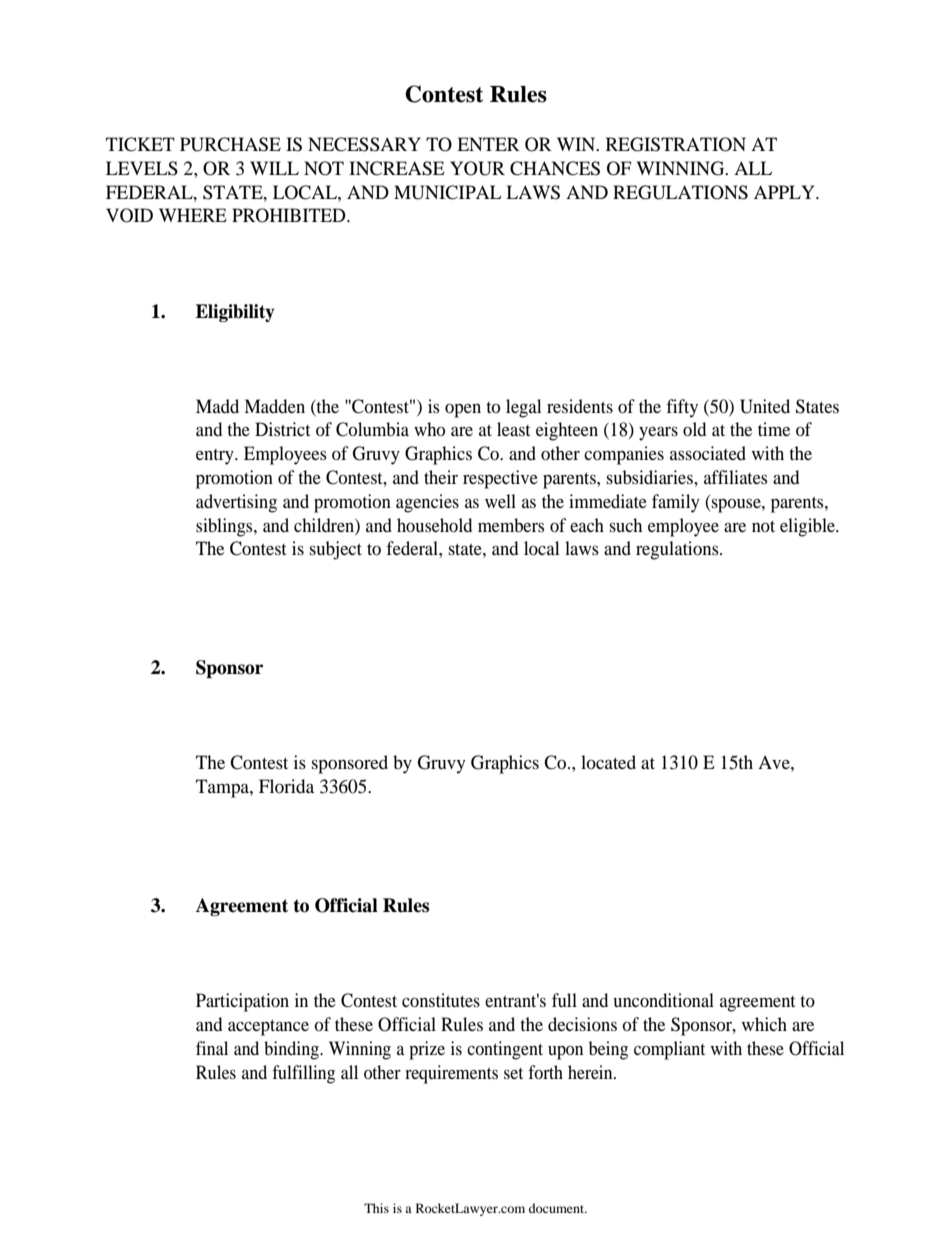 Image resolution: width=952 pixels, height=1233 pixels. What do you see at coordinates (663, 1000) in the document?
I see `unconditional` at bounding box center [663, 1000].
